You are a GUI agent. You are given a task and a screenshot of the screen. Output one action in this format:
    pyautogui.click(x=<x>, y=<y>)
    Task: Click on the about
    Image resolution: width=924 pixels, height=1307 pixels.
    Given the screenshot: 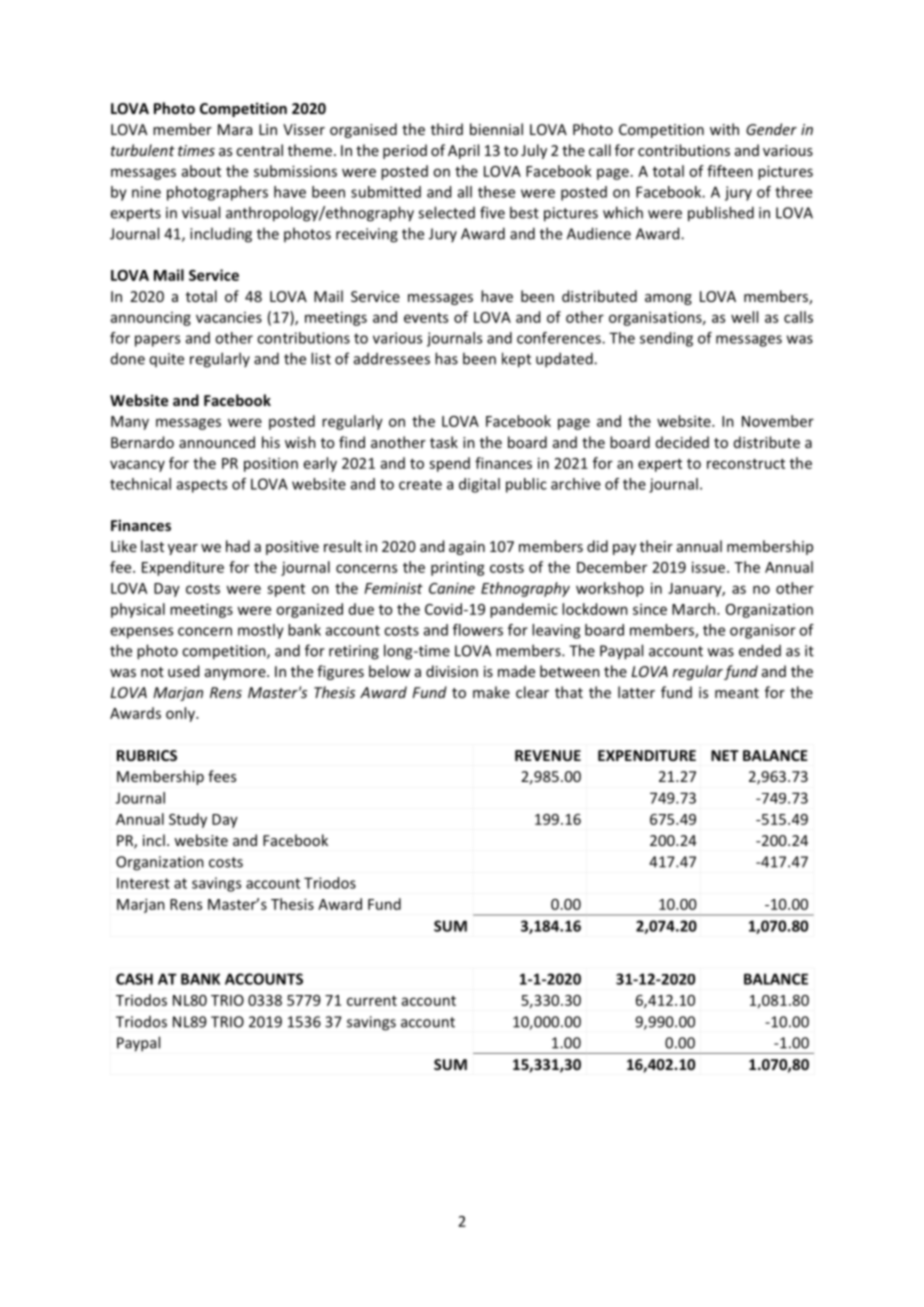 What is the action you would take?
    pyautogui.click(x=201, y=171)
